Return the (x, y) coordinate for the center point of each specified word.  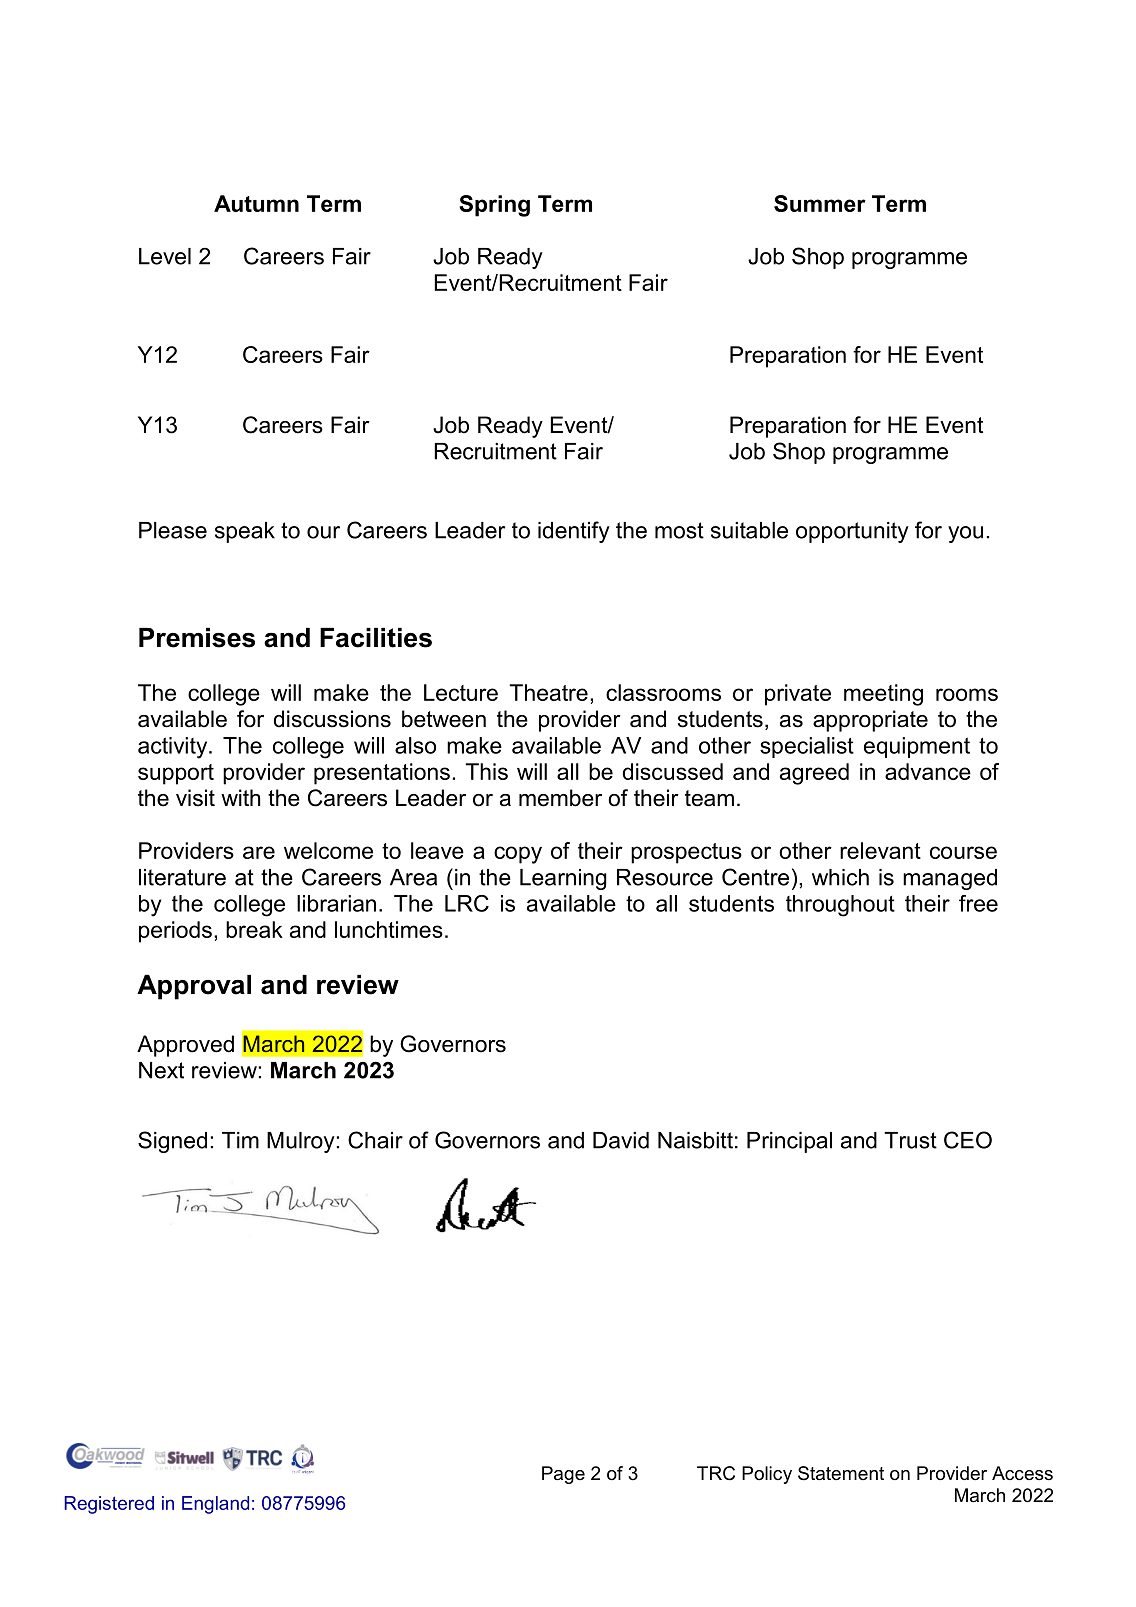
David (621, 1140)
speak (245, 532)
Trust (910, 1140)
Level (165, 256)
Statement (841, 1473)
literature (182, 877)
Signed (172, 1142)
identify (574, 532)
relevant (880, 850)
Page (563, 1475)
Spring (494, 206)
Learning (563, 879)
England (215, 1505)
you (965, 534)
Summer (820, 203)
